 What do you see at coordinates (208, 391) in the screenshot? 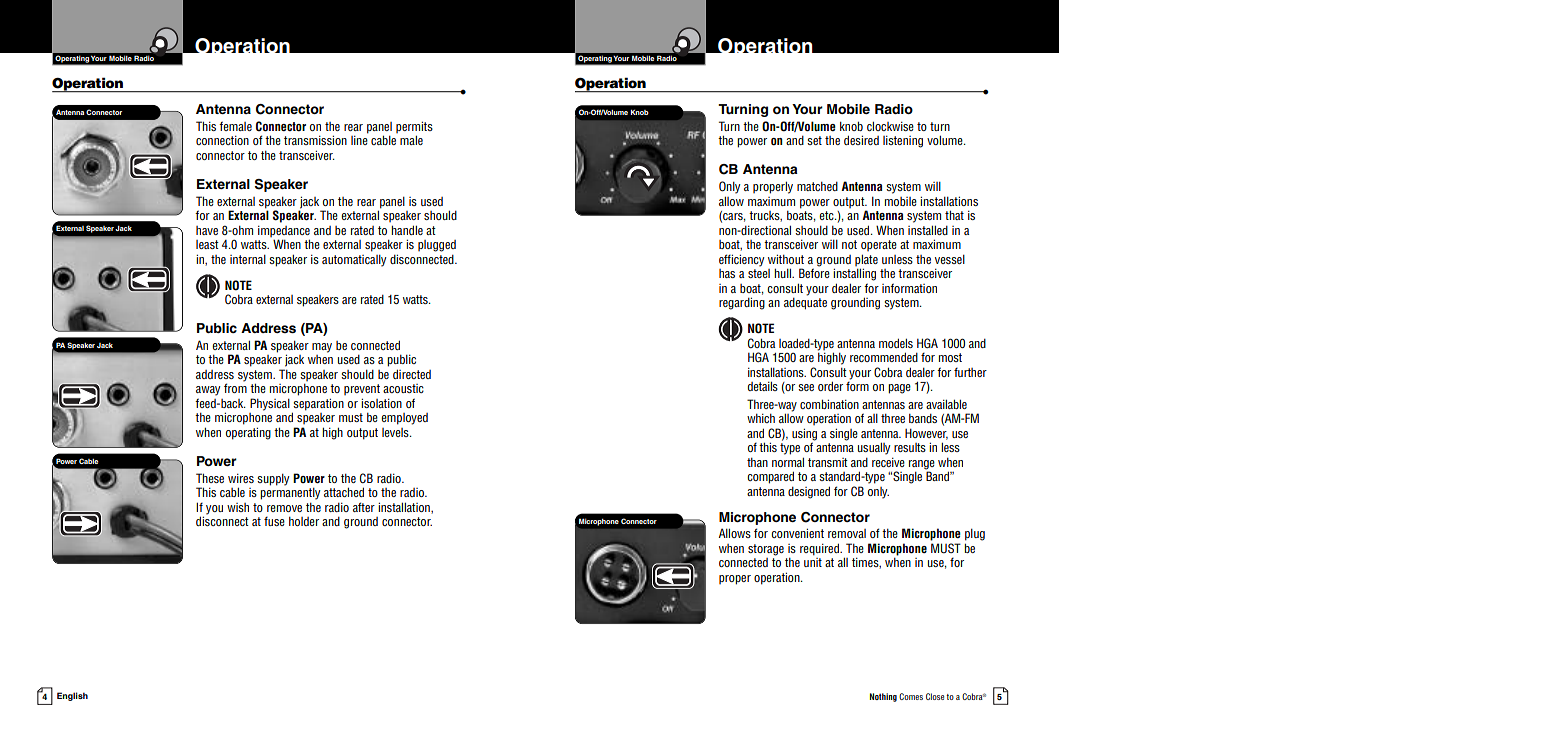
I see `away` at bounding box center [208, 391].
